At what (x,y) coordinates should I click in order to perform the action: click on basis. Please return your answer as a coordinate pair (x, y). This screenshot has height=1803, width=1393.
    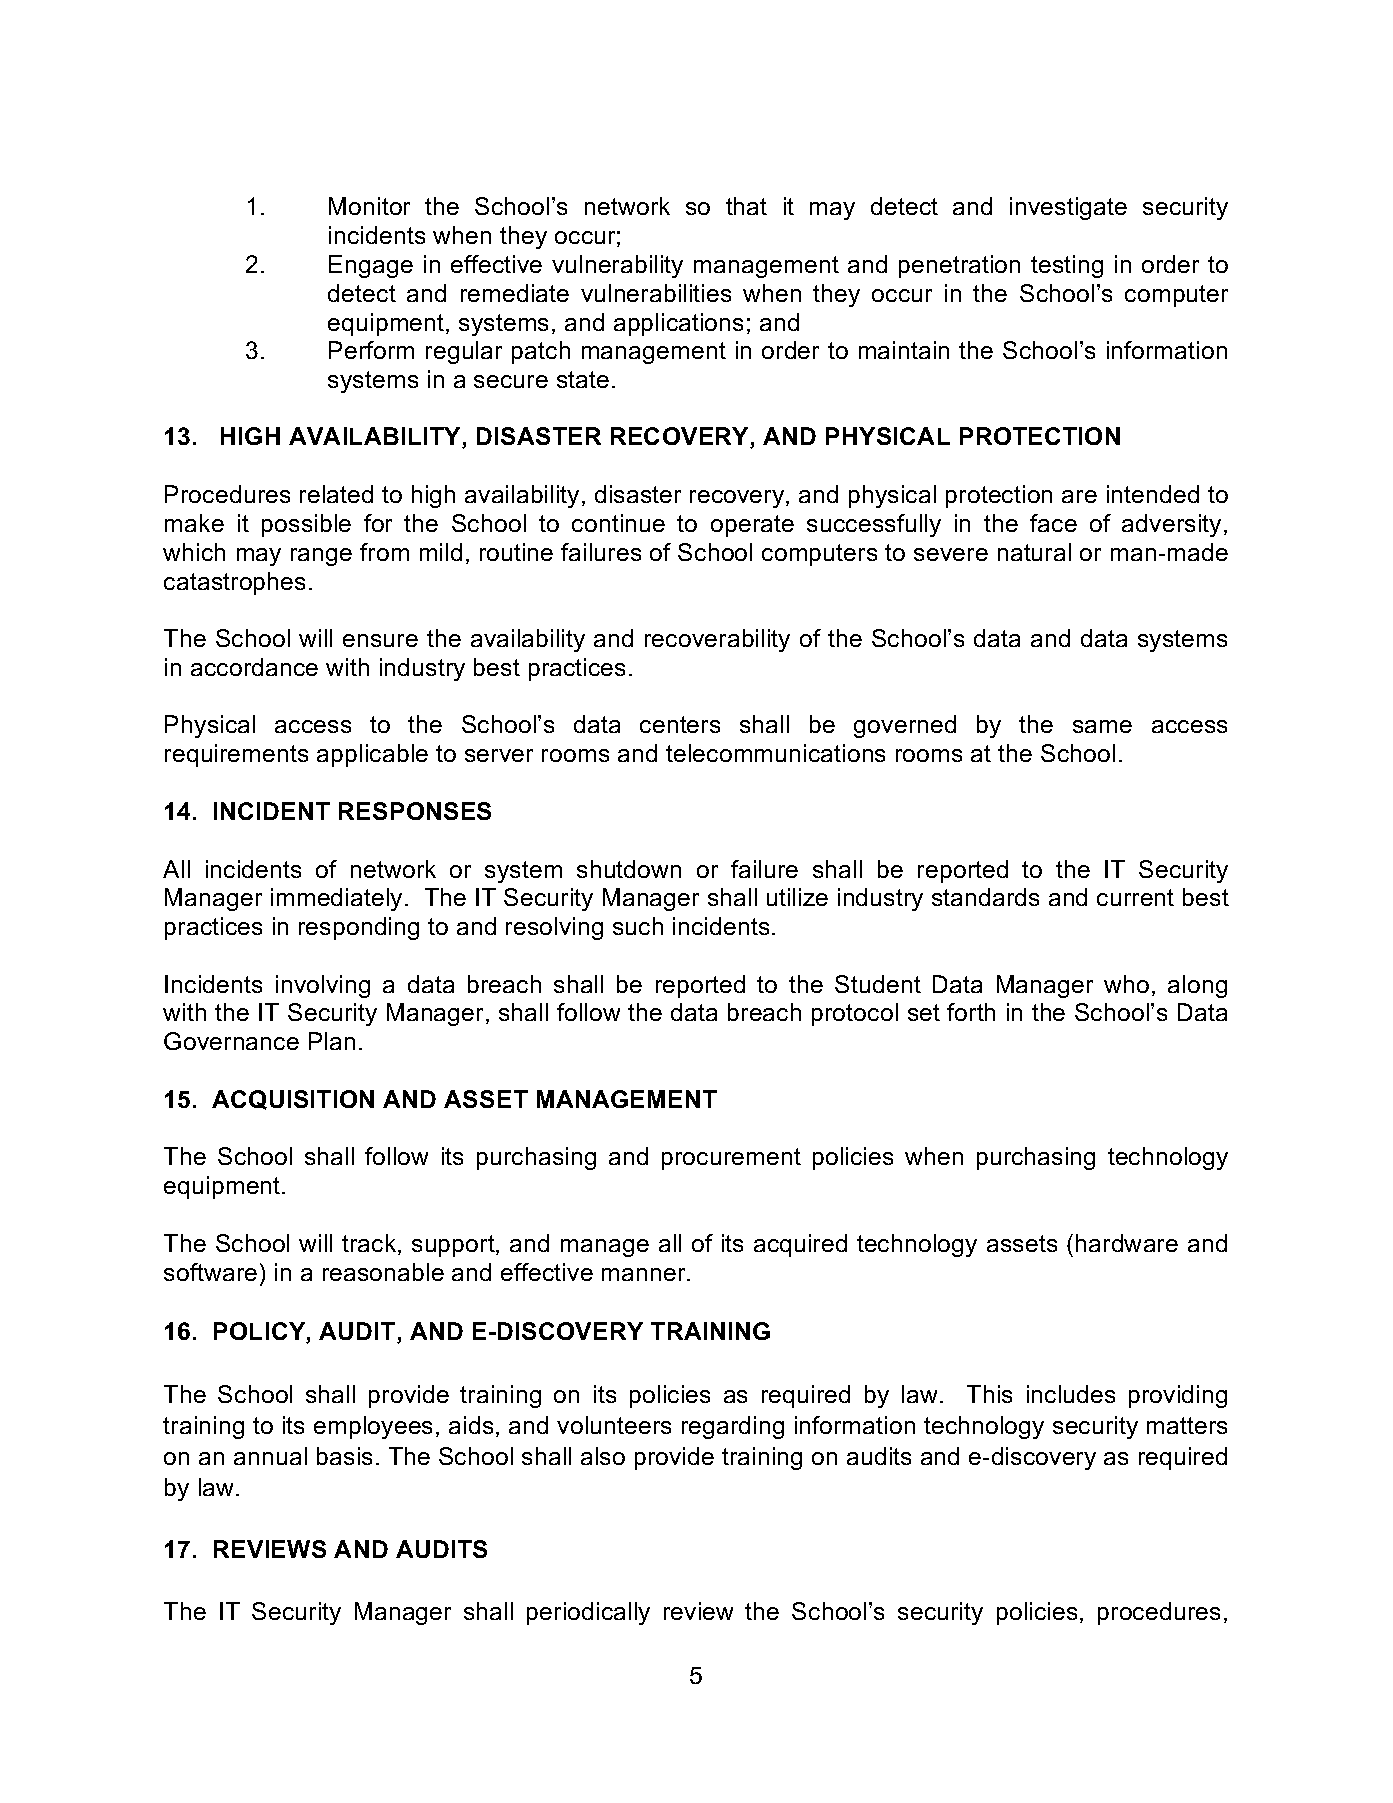
    Looking at the image, I should click on (344, 1456).
